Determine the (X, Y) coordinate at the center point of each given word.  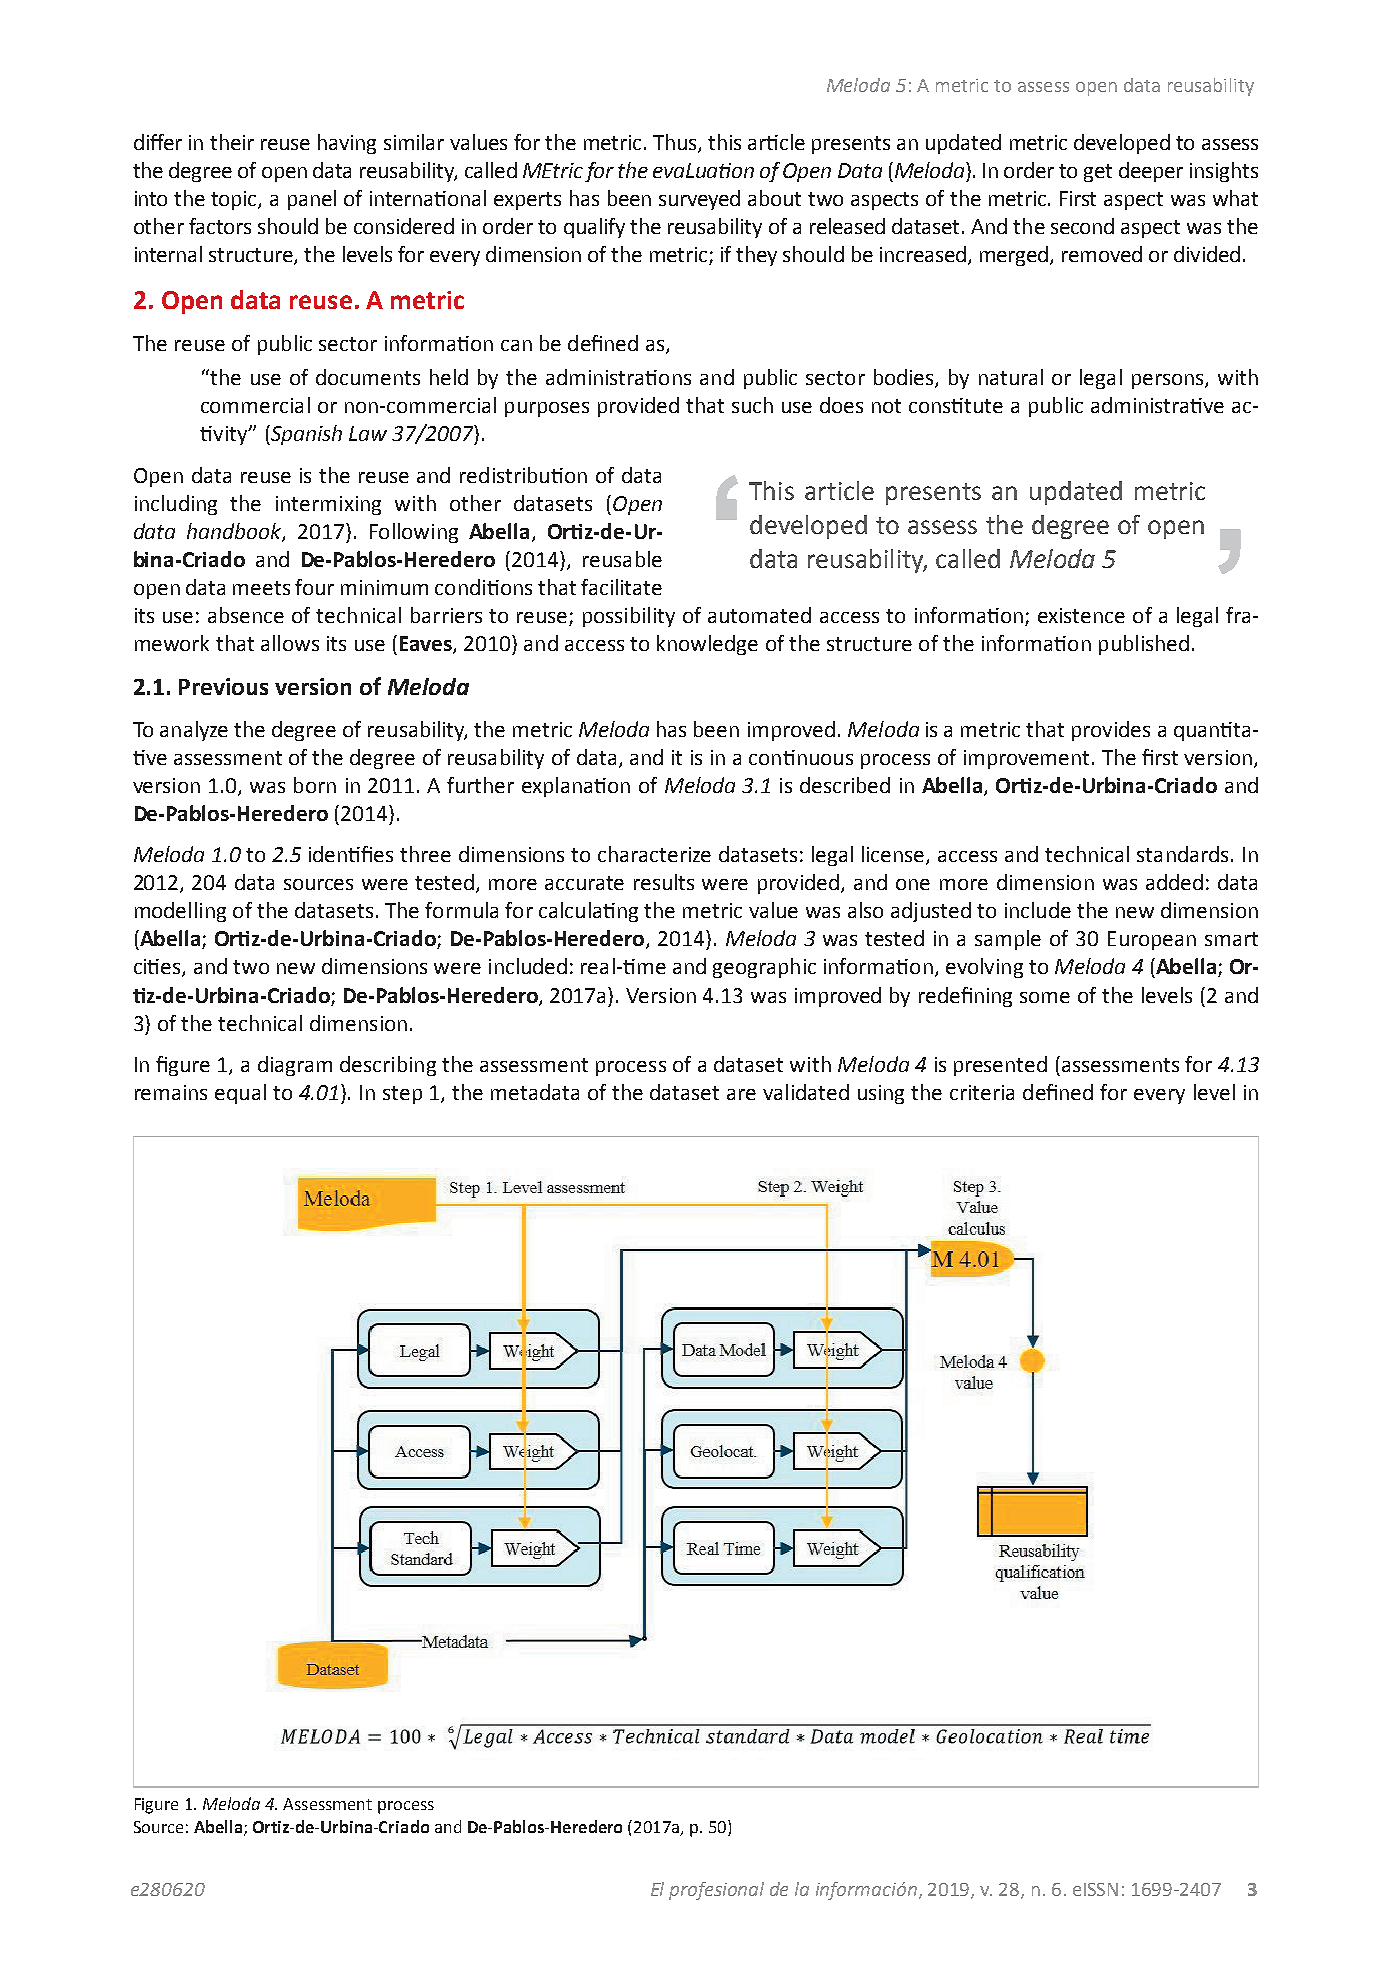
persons (1169, 381)
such (752, 405)
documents (368, 377)
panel (312, 200)
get (1098, 173)
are (741, 1094)
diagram (295, 1066)
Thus (676, 143)
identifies (351, 854)
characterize (654, 854)
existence (1081, 615)
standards (1182, 854)
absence (246, 615)
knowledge (707, 645)
